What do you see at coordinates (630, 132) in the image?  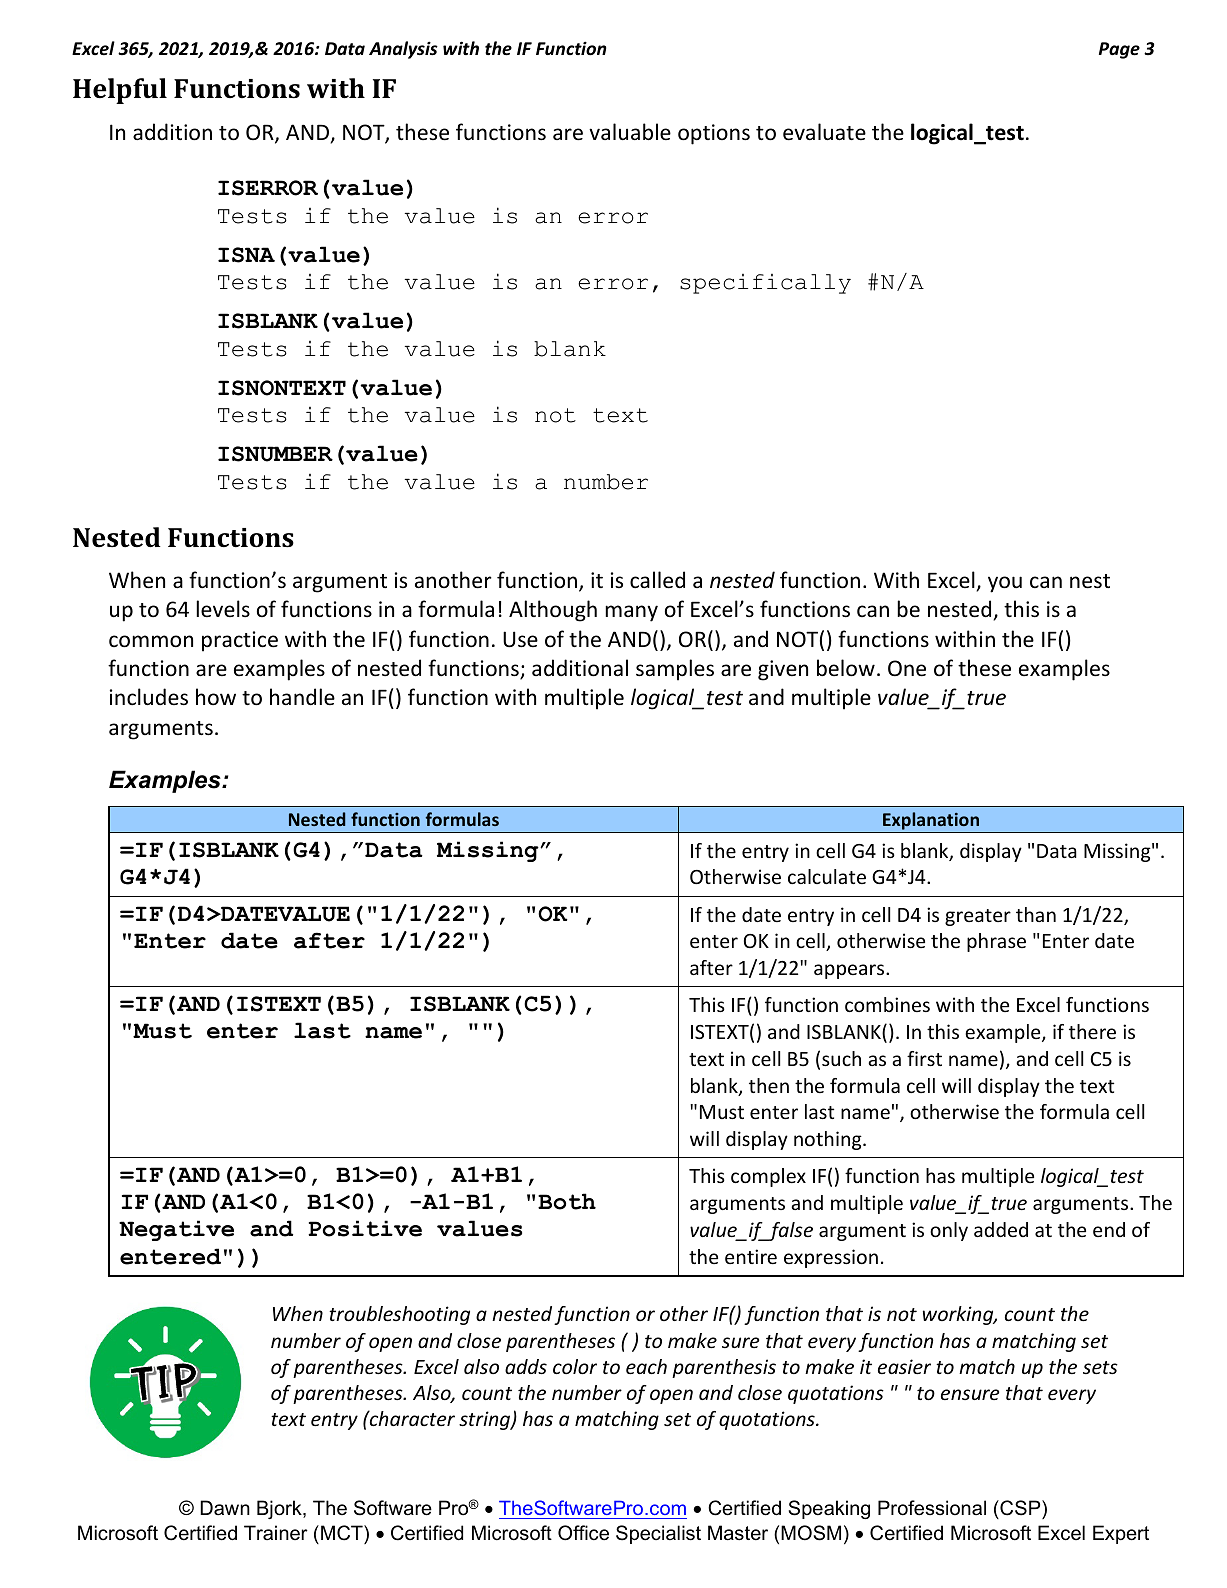 I see `valuable` at bounding box center [630, 132].
